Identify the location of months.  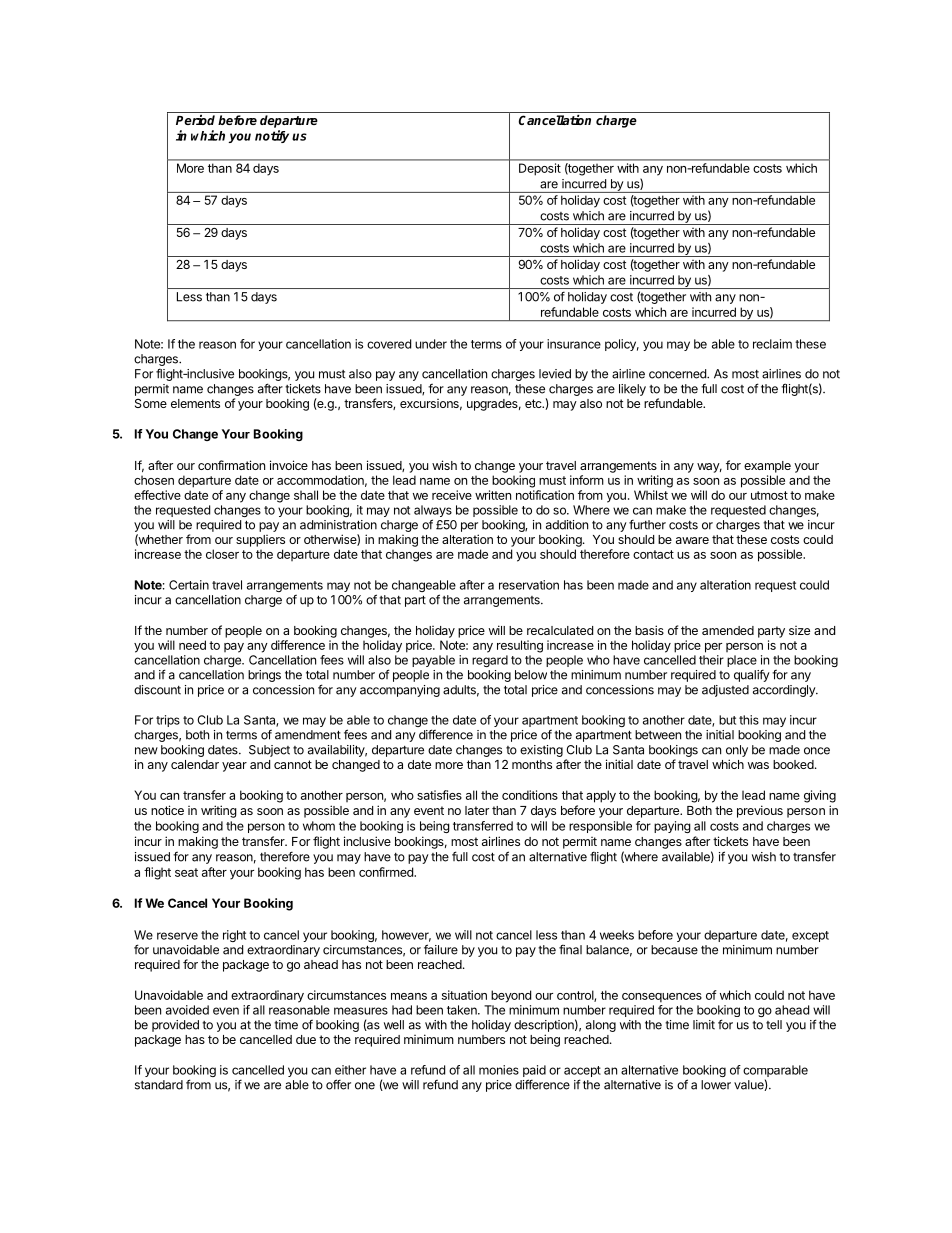
(532, 764).
